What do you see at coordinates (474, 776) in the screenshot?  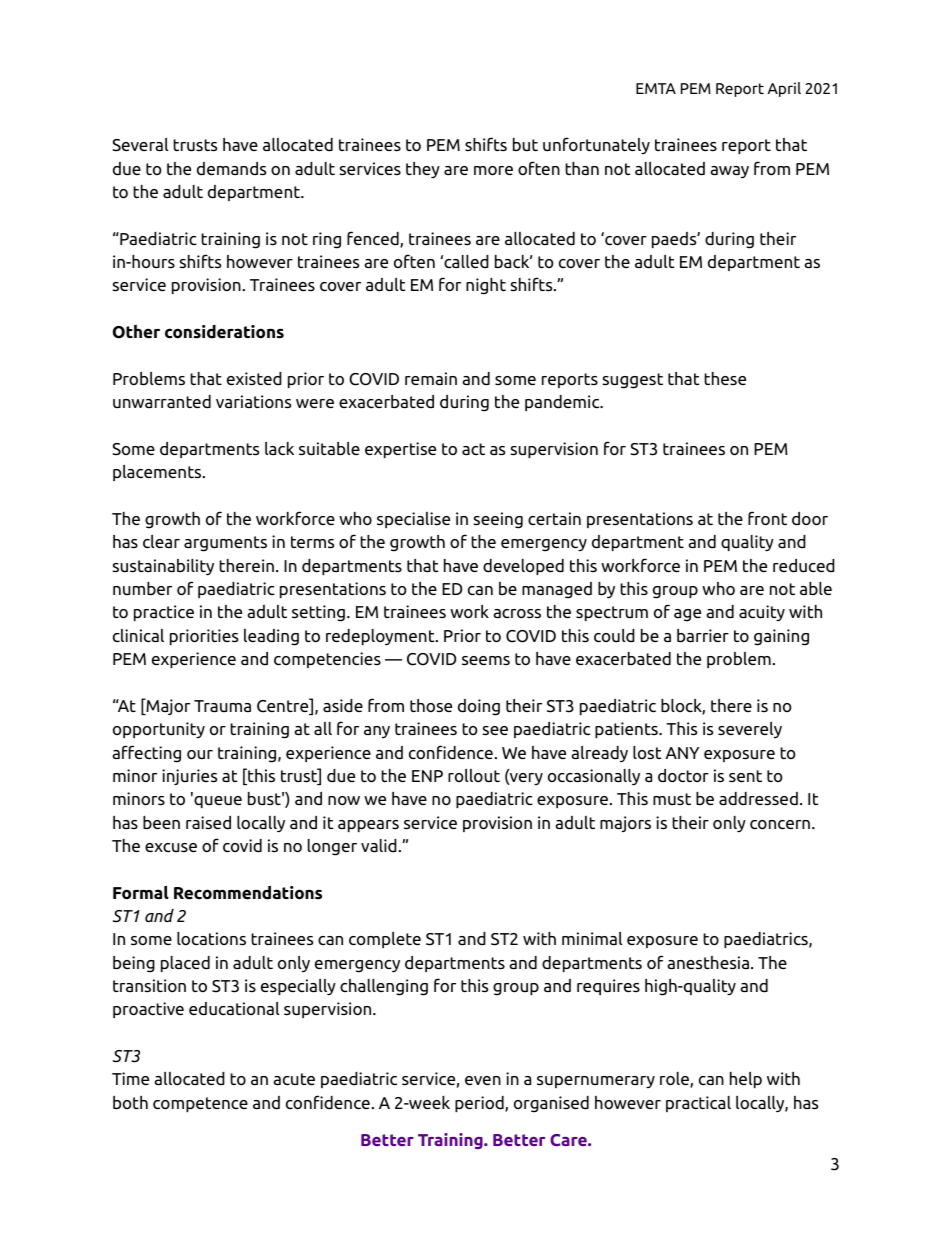 I see `rollout` at bounding box center [474, 776].
